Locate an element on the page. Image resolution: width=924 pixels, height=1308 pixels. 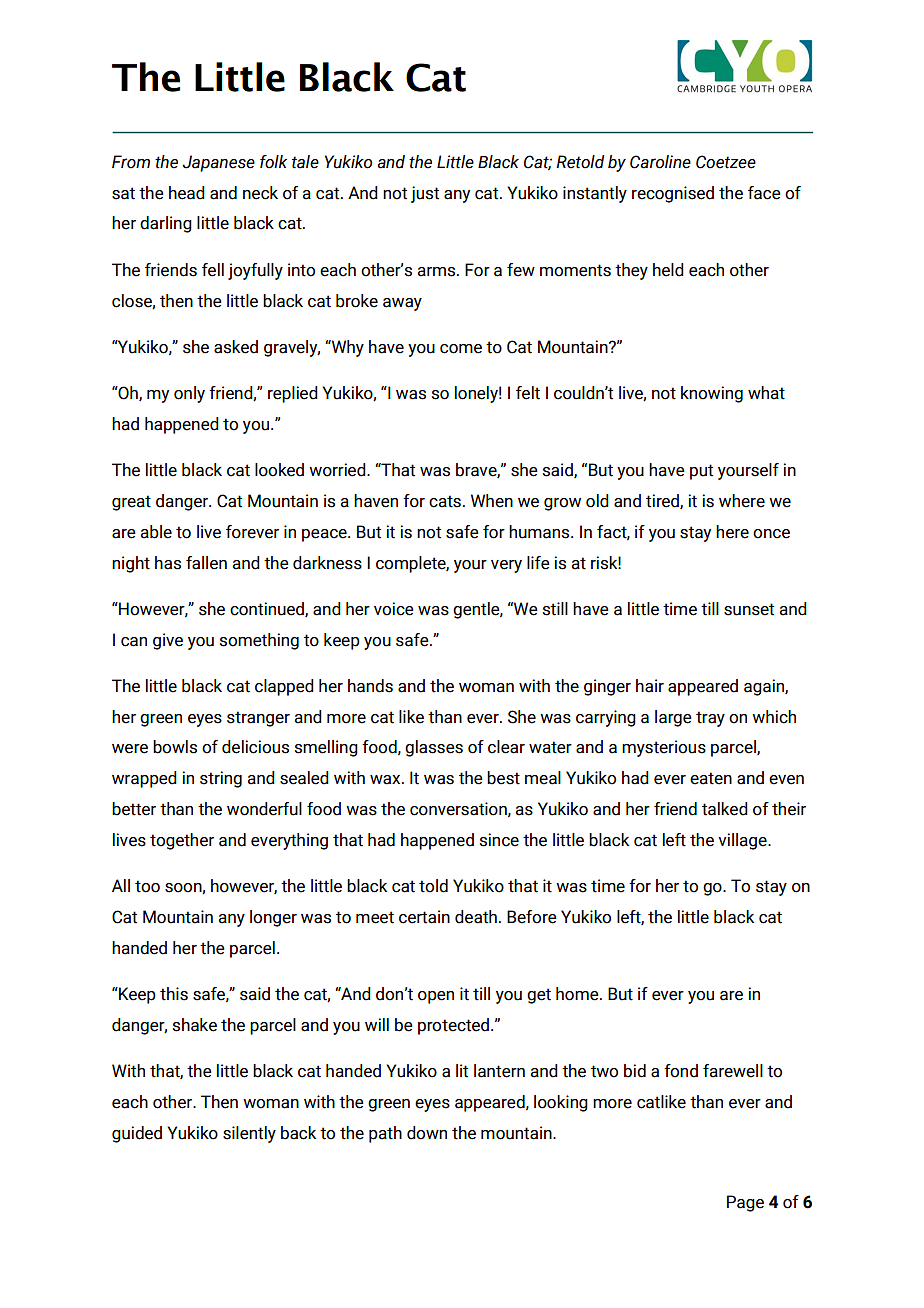
give is located at coordinates (168, 641).
